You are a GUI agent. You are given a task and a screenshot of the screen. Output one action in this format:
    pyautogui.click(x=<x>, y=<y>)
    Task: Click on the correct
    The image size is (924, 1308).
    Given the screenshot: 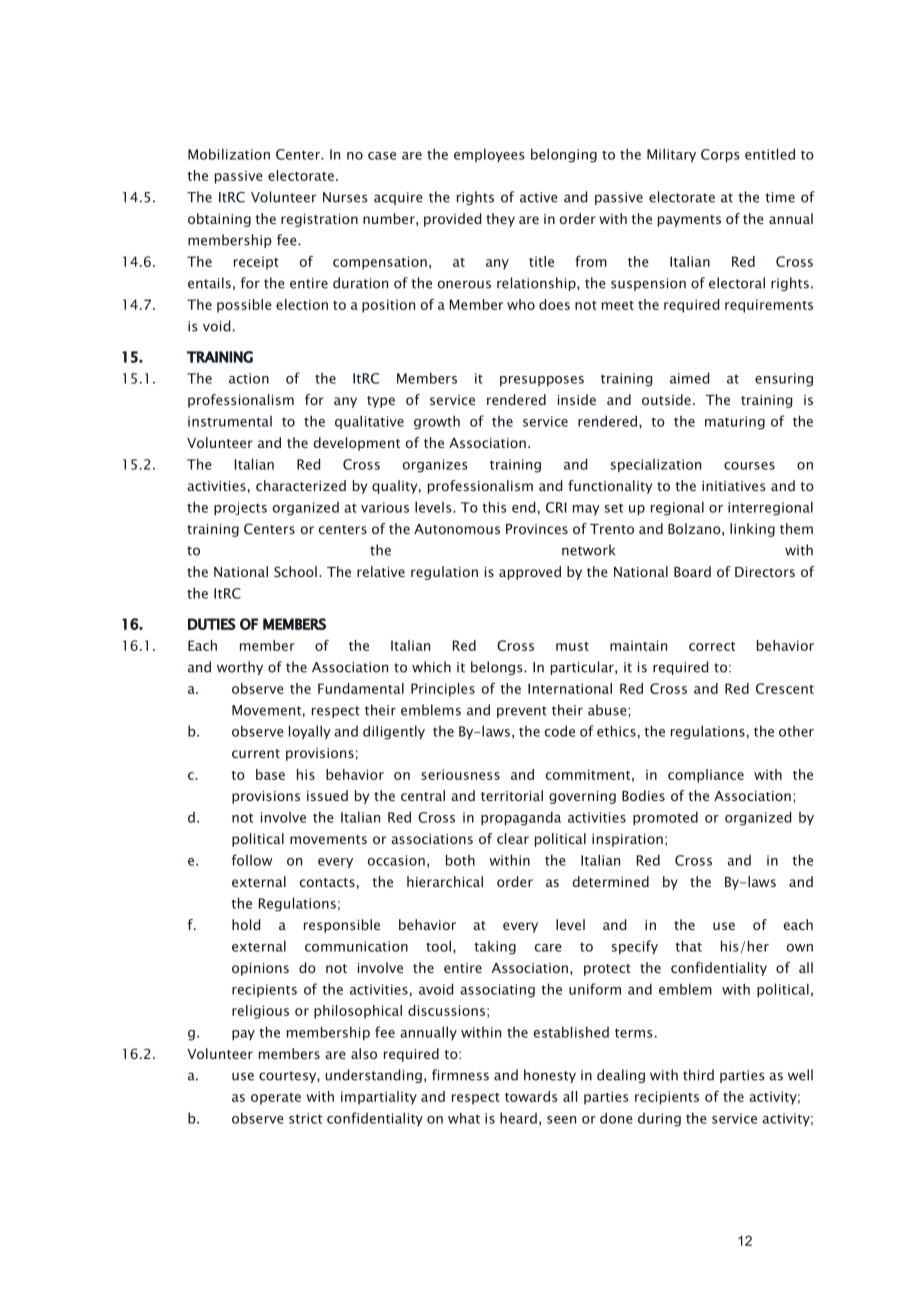 What is the action you would take?
    pyautogui.click(x=712, y=646)
